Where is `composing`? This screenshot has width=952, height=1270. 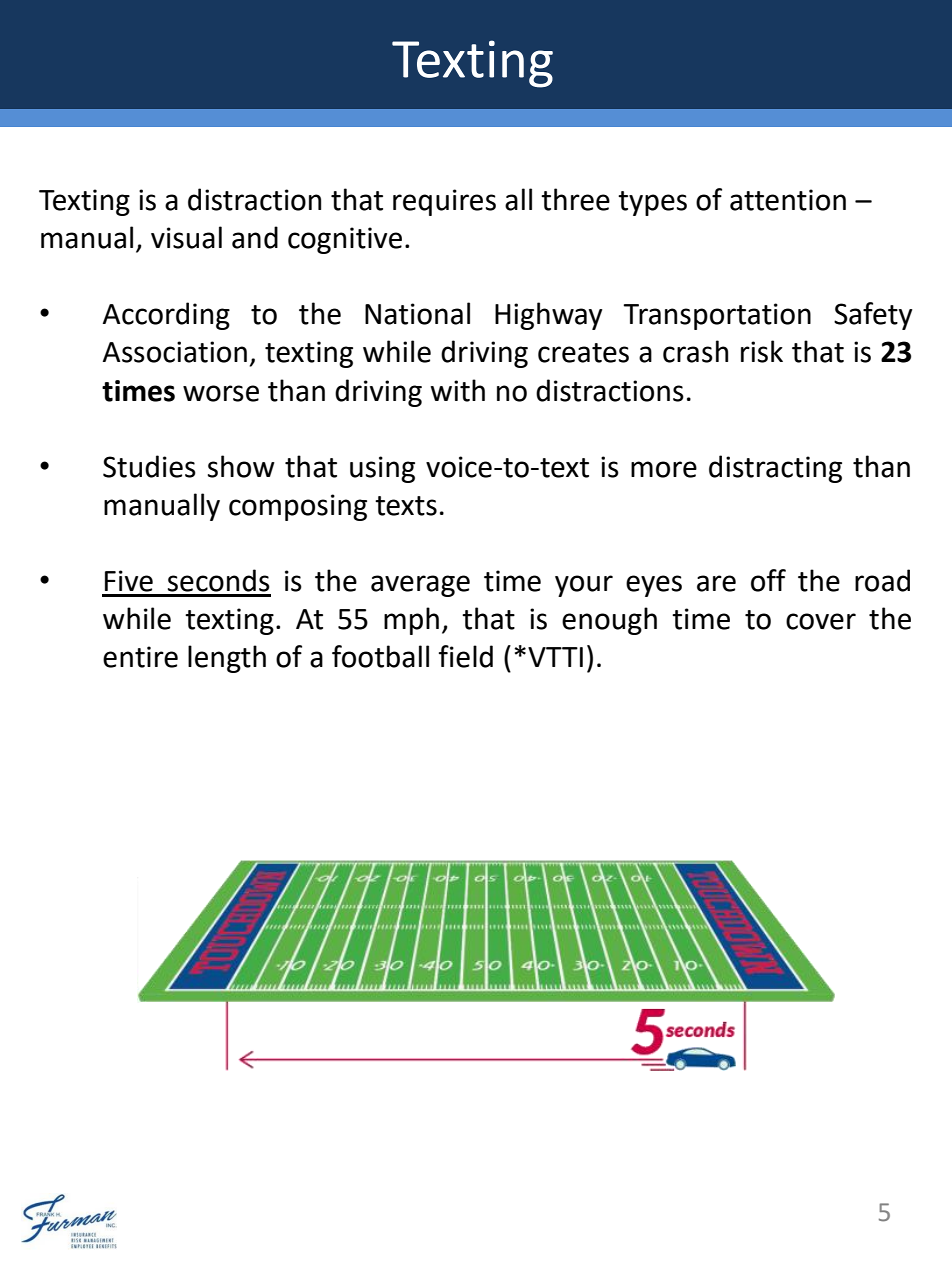
composing is located at coordinates (298, 507).
